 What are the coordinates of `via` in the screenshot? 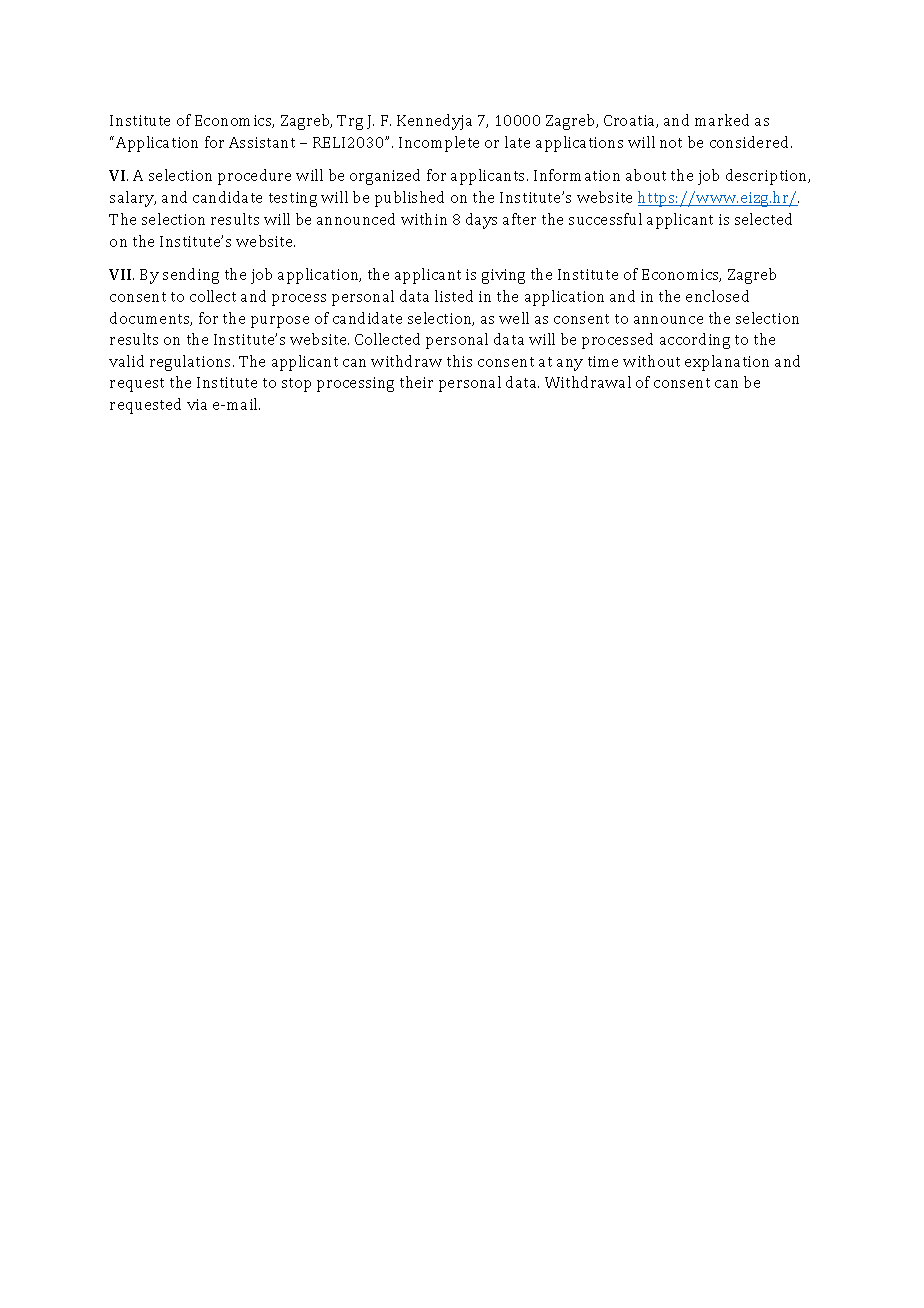 It's located at (197, 404).
